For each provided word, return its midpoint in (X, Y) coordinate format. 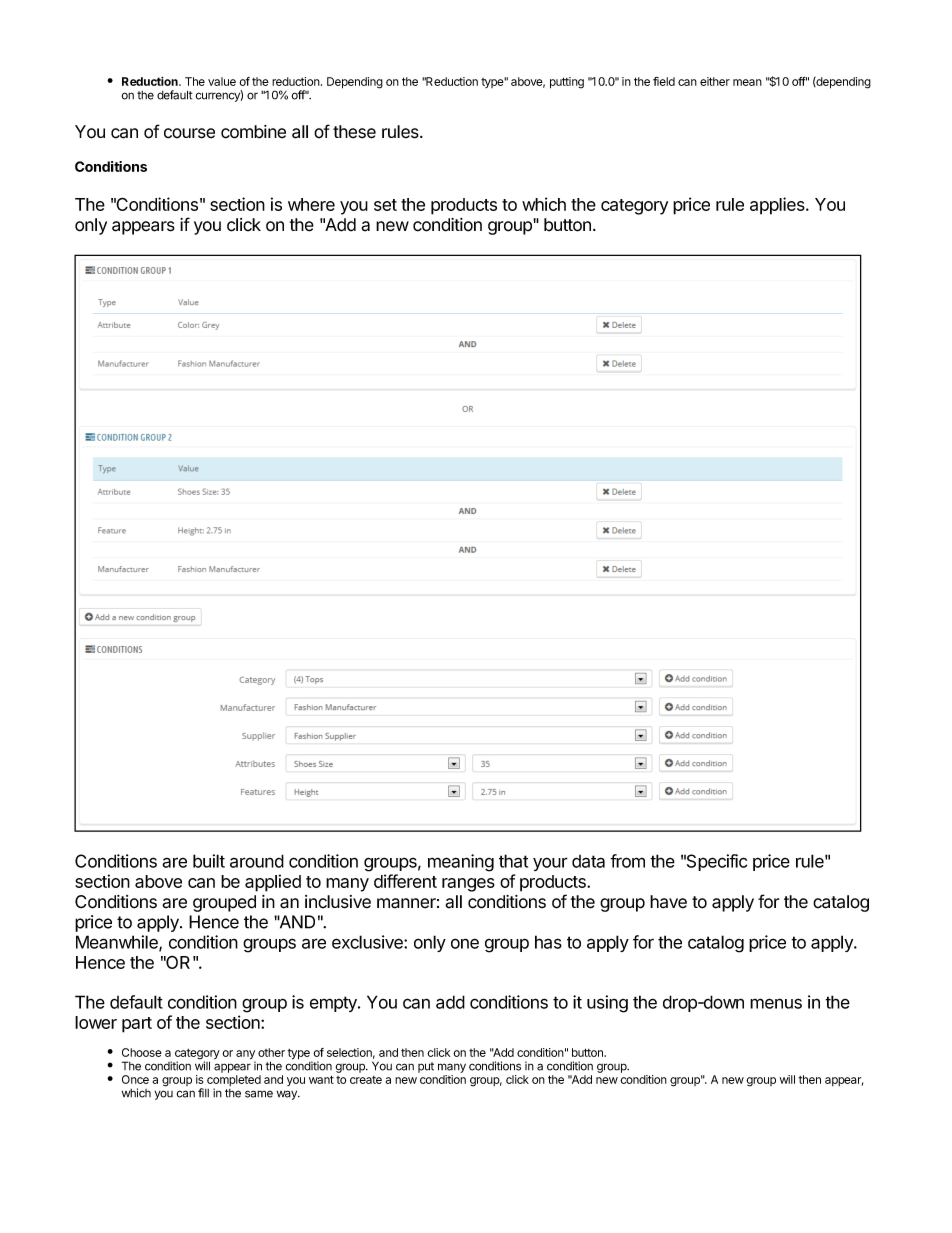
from (627, 861)
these (354, 132)
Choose (142, 1052)
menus (776, 1003)
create (366, 1080)
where (311, 204)
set (385, 205)
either (715, 81)
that (513, 861)
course (189, 133)
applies (778, 206)
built (209, 861)
